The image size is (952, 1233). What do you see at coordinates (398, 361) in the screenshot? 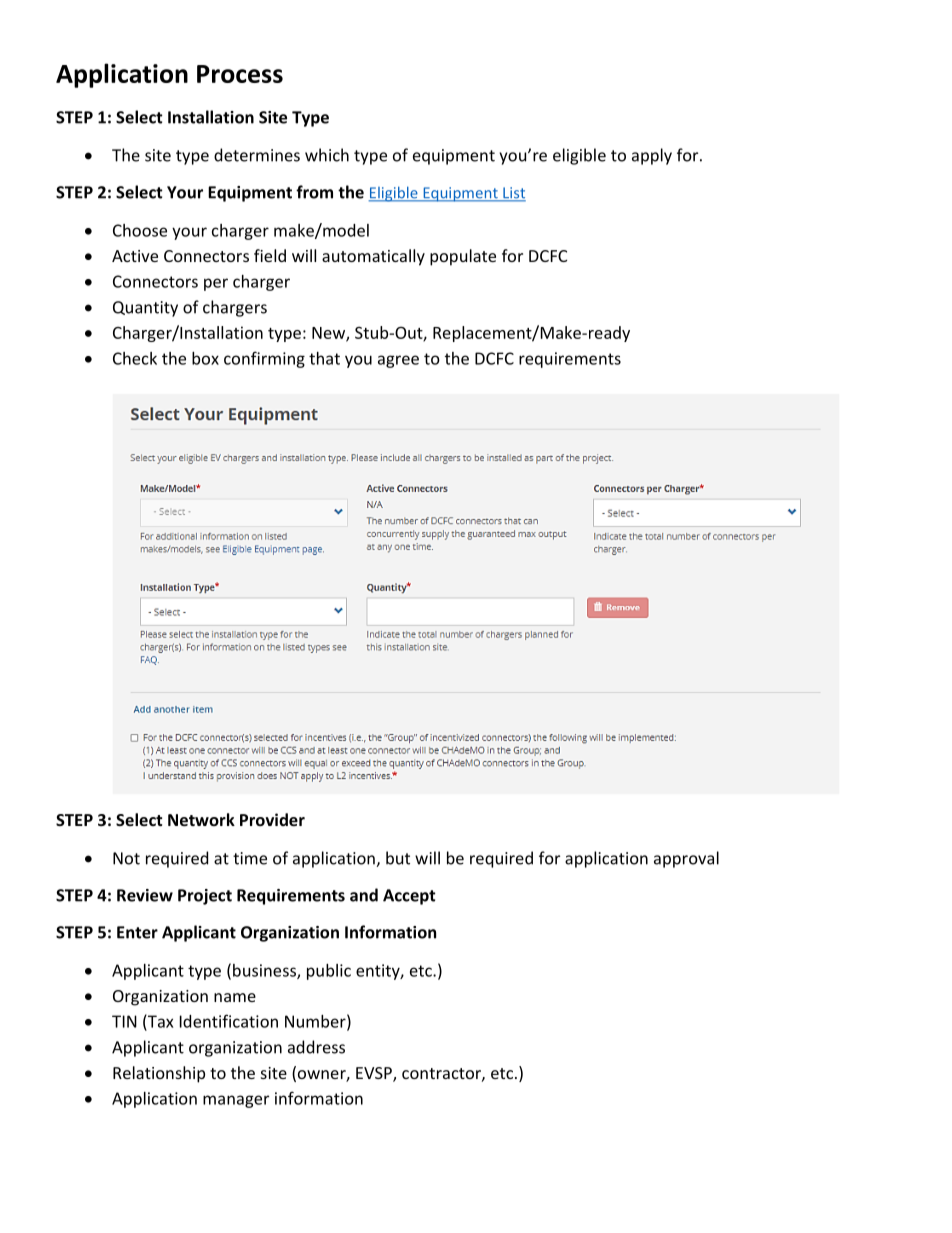
I see `agree` at bounding box center [398, 361].
